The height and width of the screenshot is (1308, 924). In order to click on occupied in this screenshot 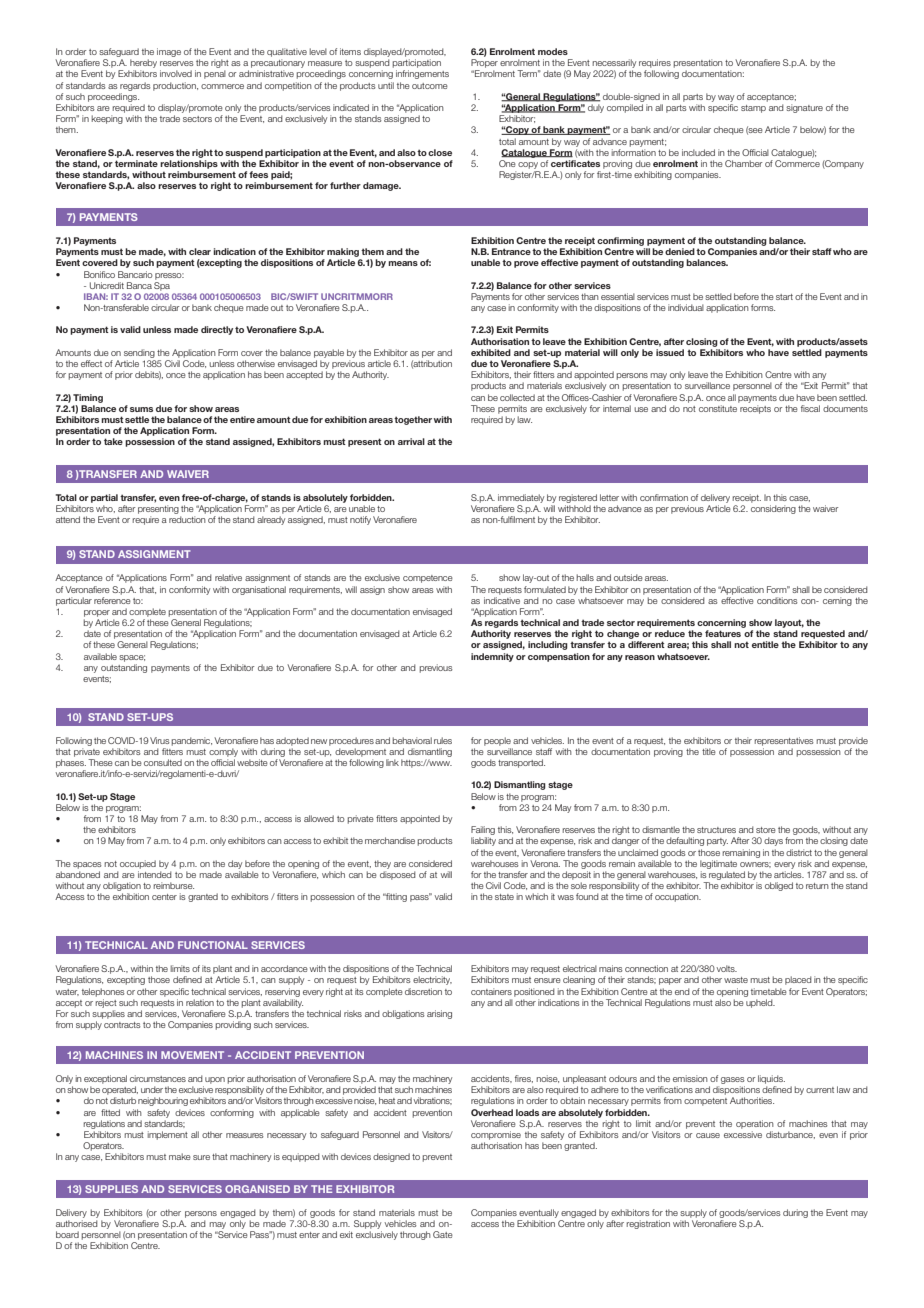, I will do `click(138, 864)`.
